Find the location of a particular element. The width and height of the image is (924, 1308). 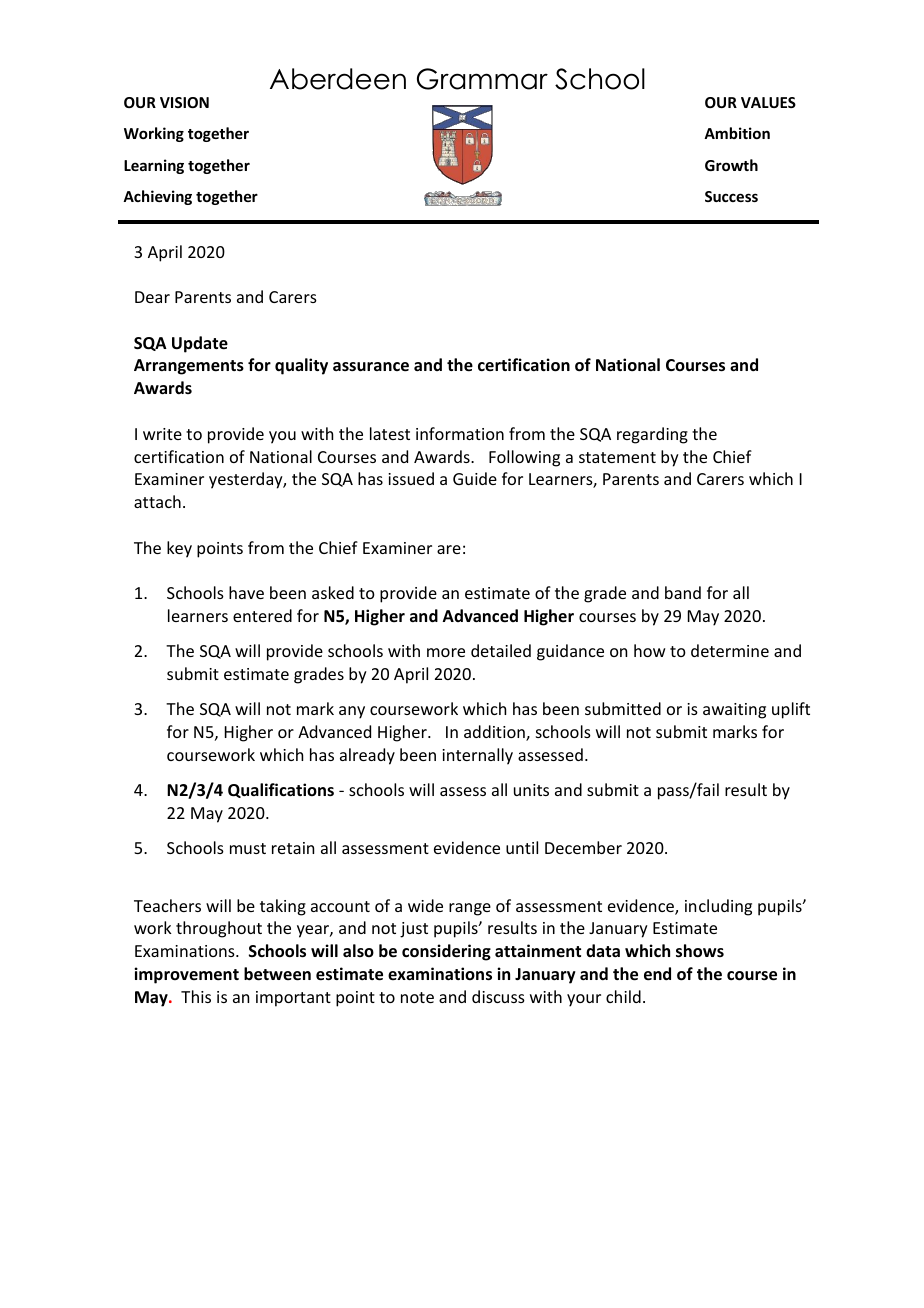

improvement is located at coordinates (186, 975).
